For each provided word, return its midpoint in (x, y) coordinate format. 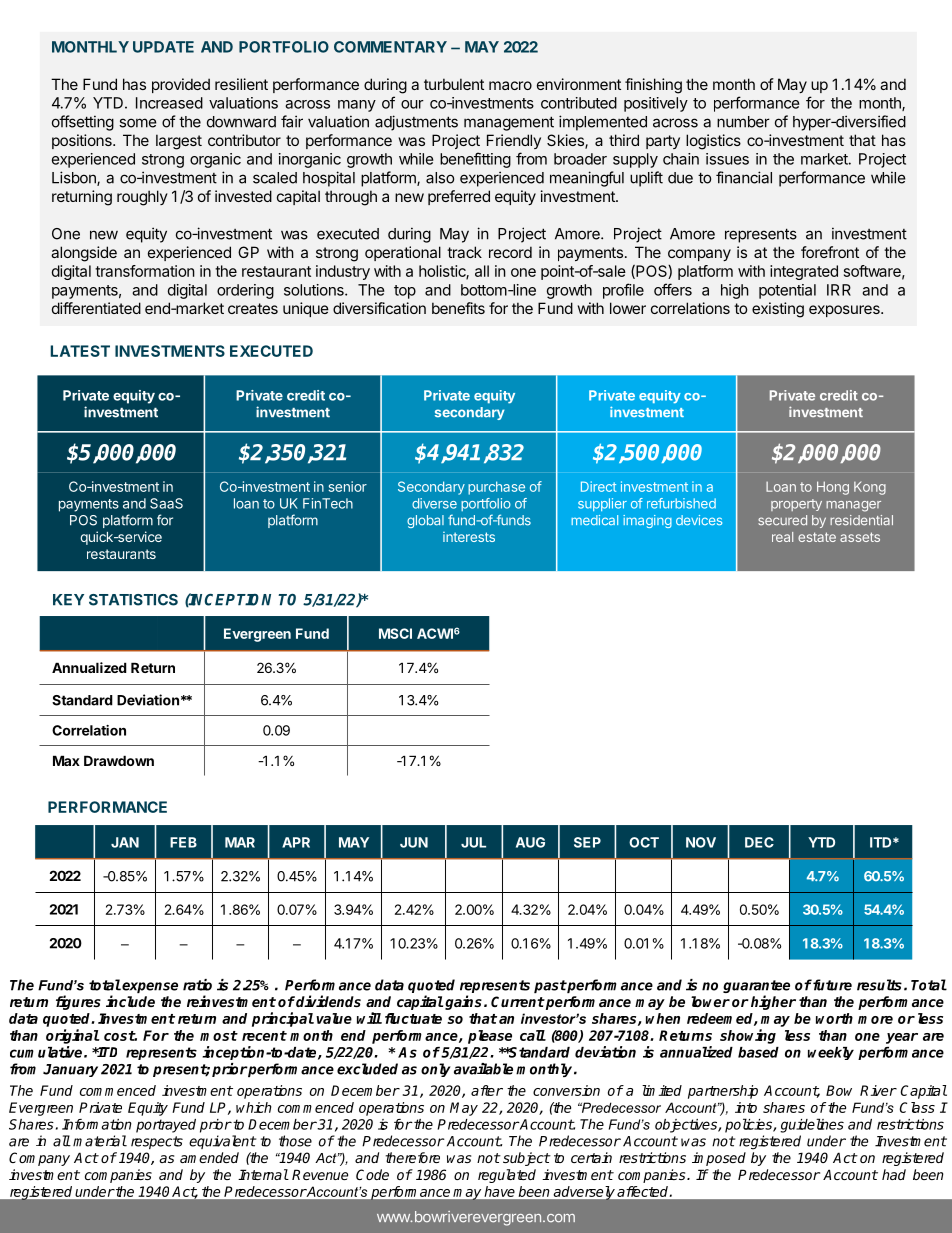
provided (181, 85)
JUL (473, 842)
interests (469, 537)
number (743, 122)
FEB (183, 842)
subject (526, 1159)
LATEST (80, 351)
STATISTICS (133, 600)
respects (157, 1142)
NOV (701, 842)
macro (510, 85)
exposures (845, 311)
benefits (458, 308)
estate (817, 537)
